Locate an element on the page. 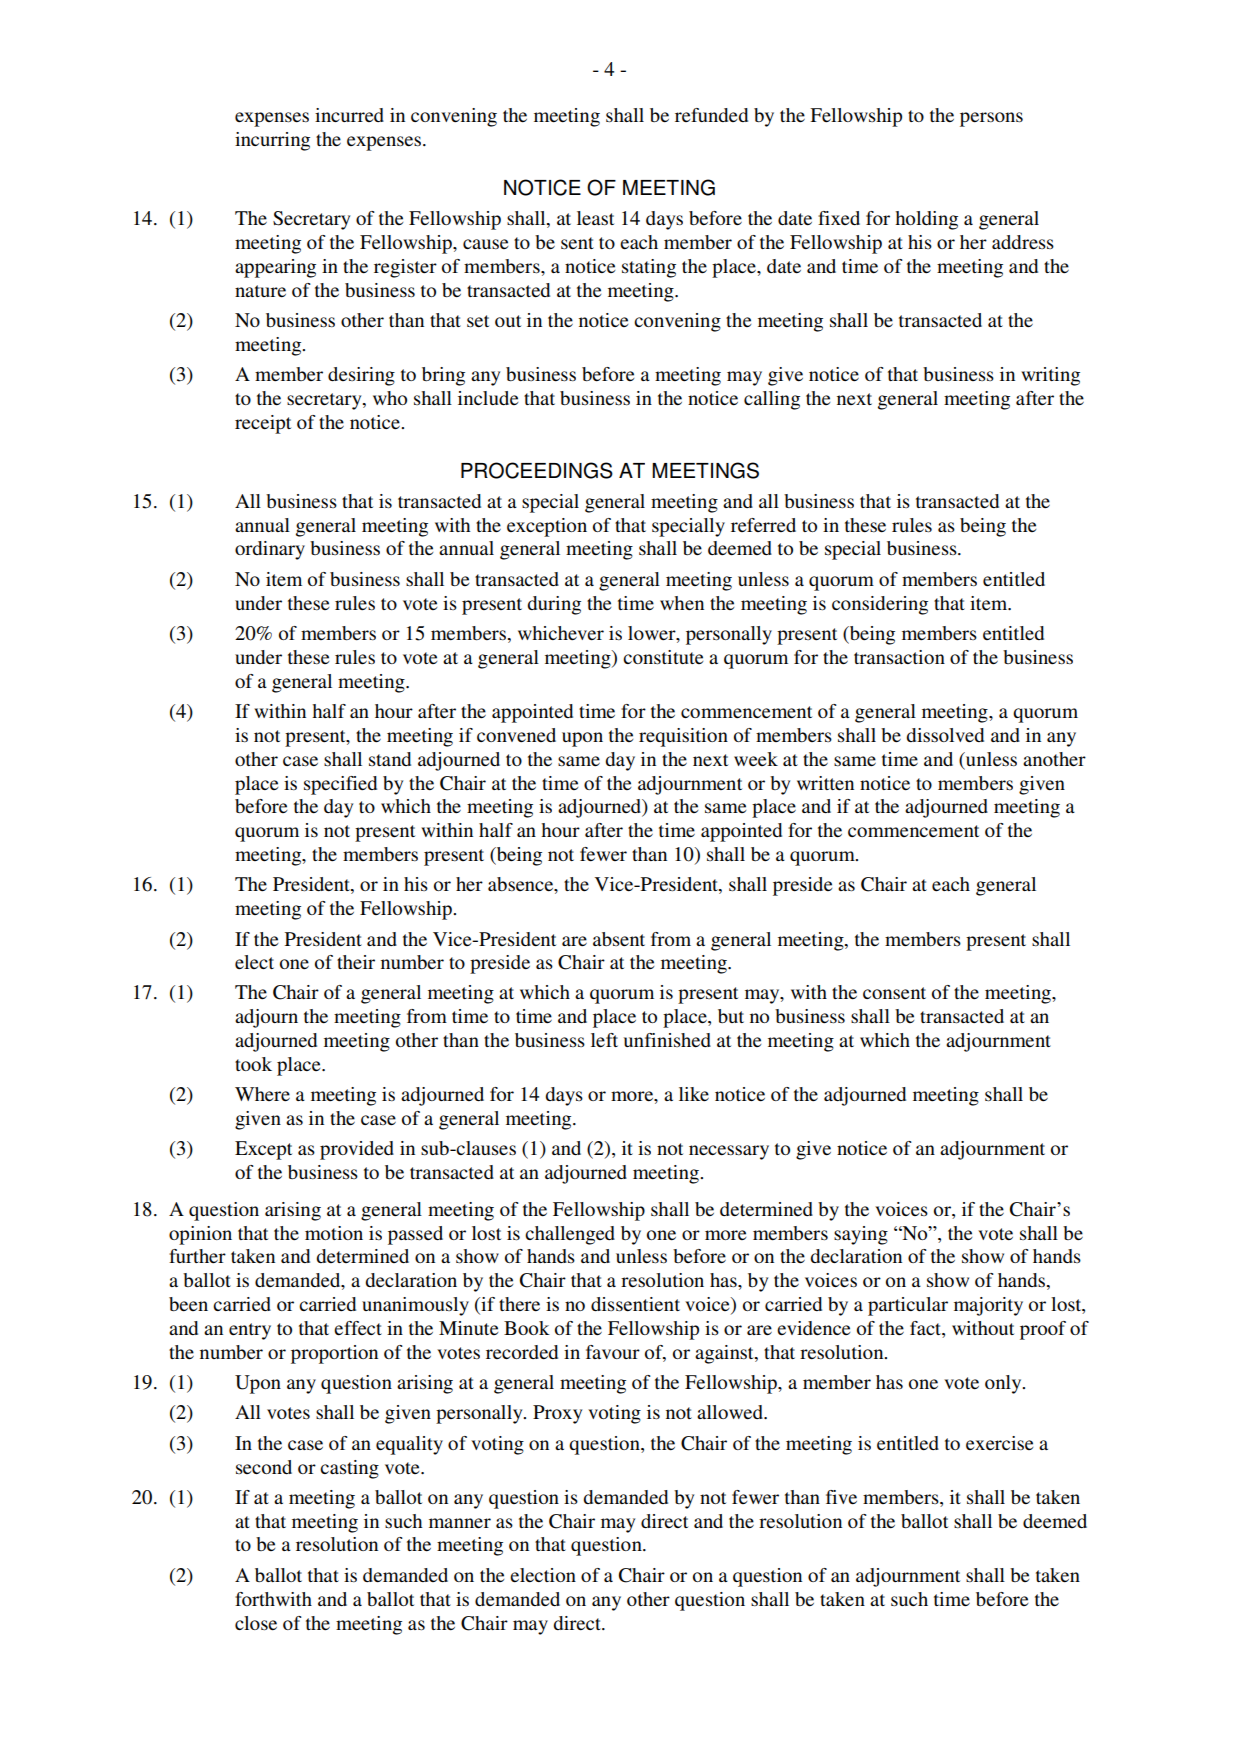 The image size is (1237, 1751). motion is located at coordinates (334, 1233).
